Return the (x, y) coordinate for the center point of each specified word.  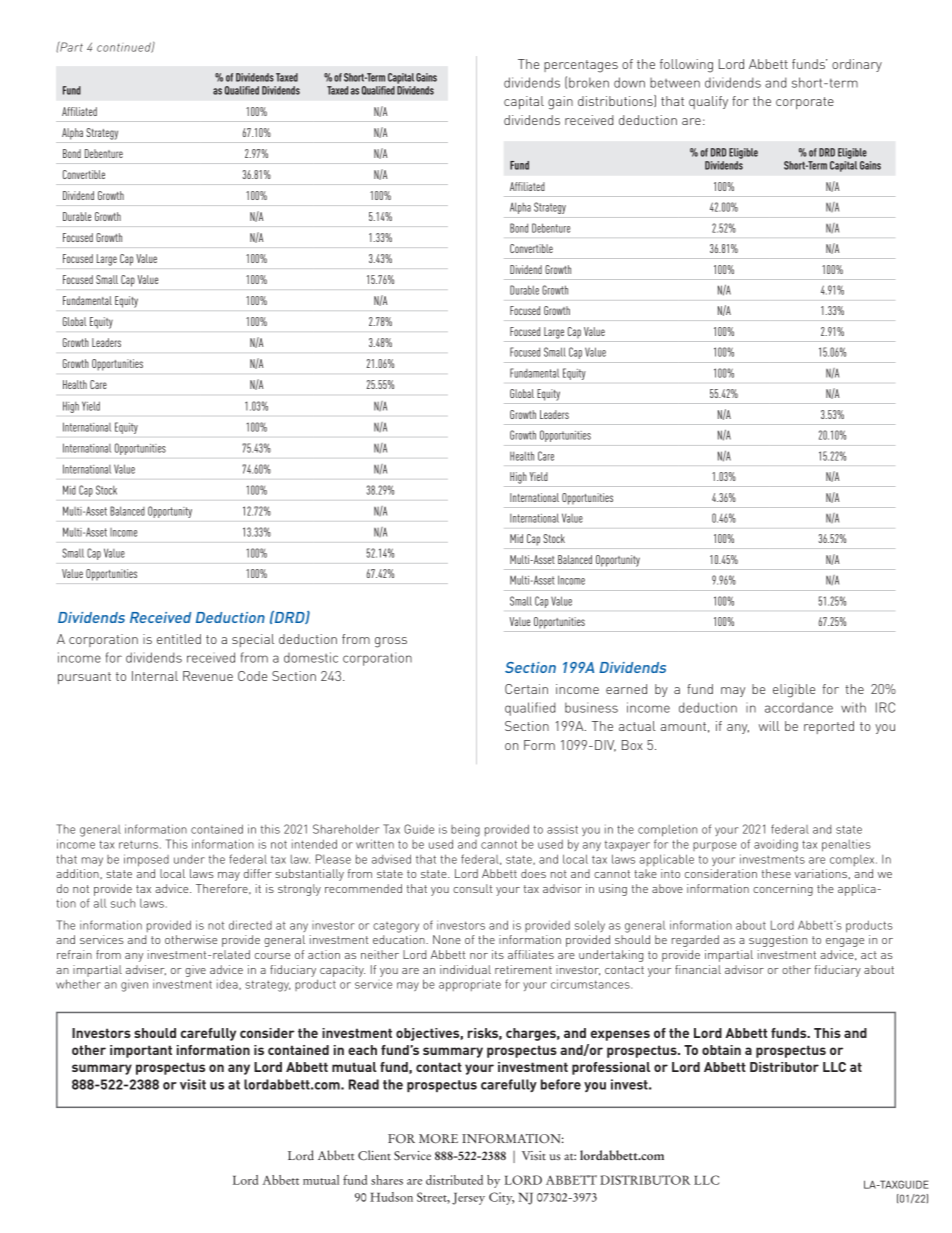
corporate (805, 103)
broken (589, 82)
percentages (581, 66)
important (141, 1051)
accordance (799, 708)
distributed (454, 1180)
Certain (526, 689)
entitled (179, 639)
